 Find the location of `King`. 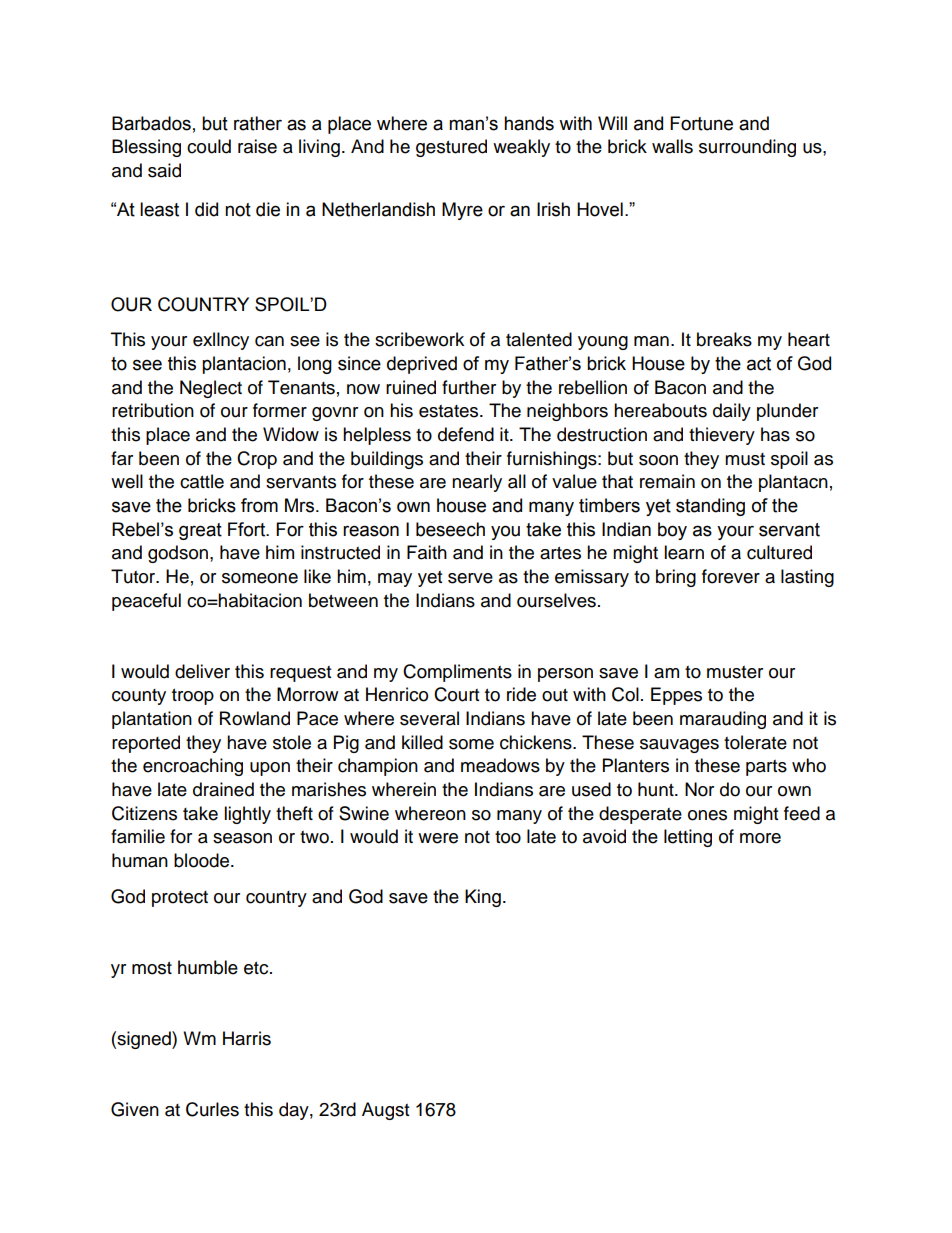

King is located at coordinates (483, 898).
